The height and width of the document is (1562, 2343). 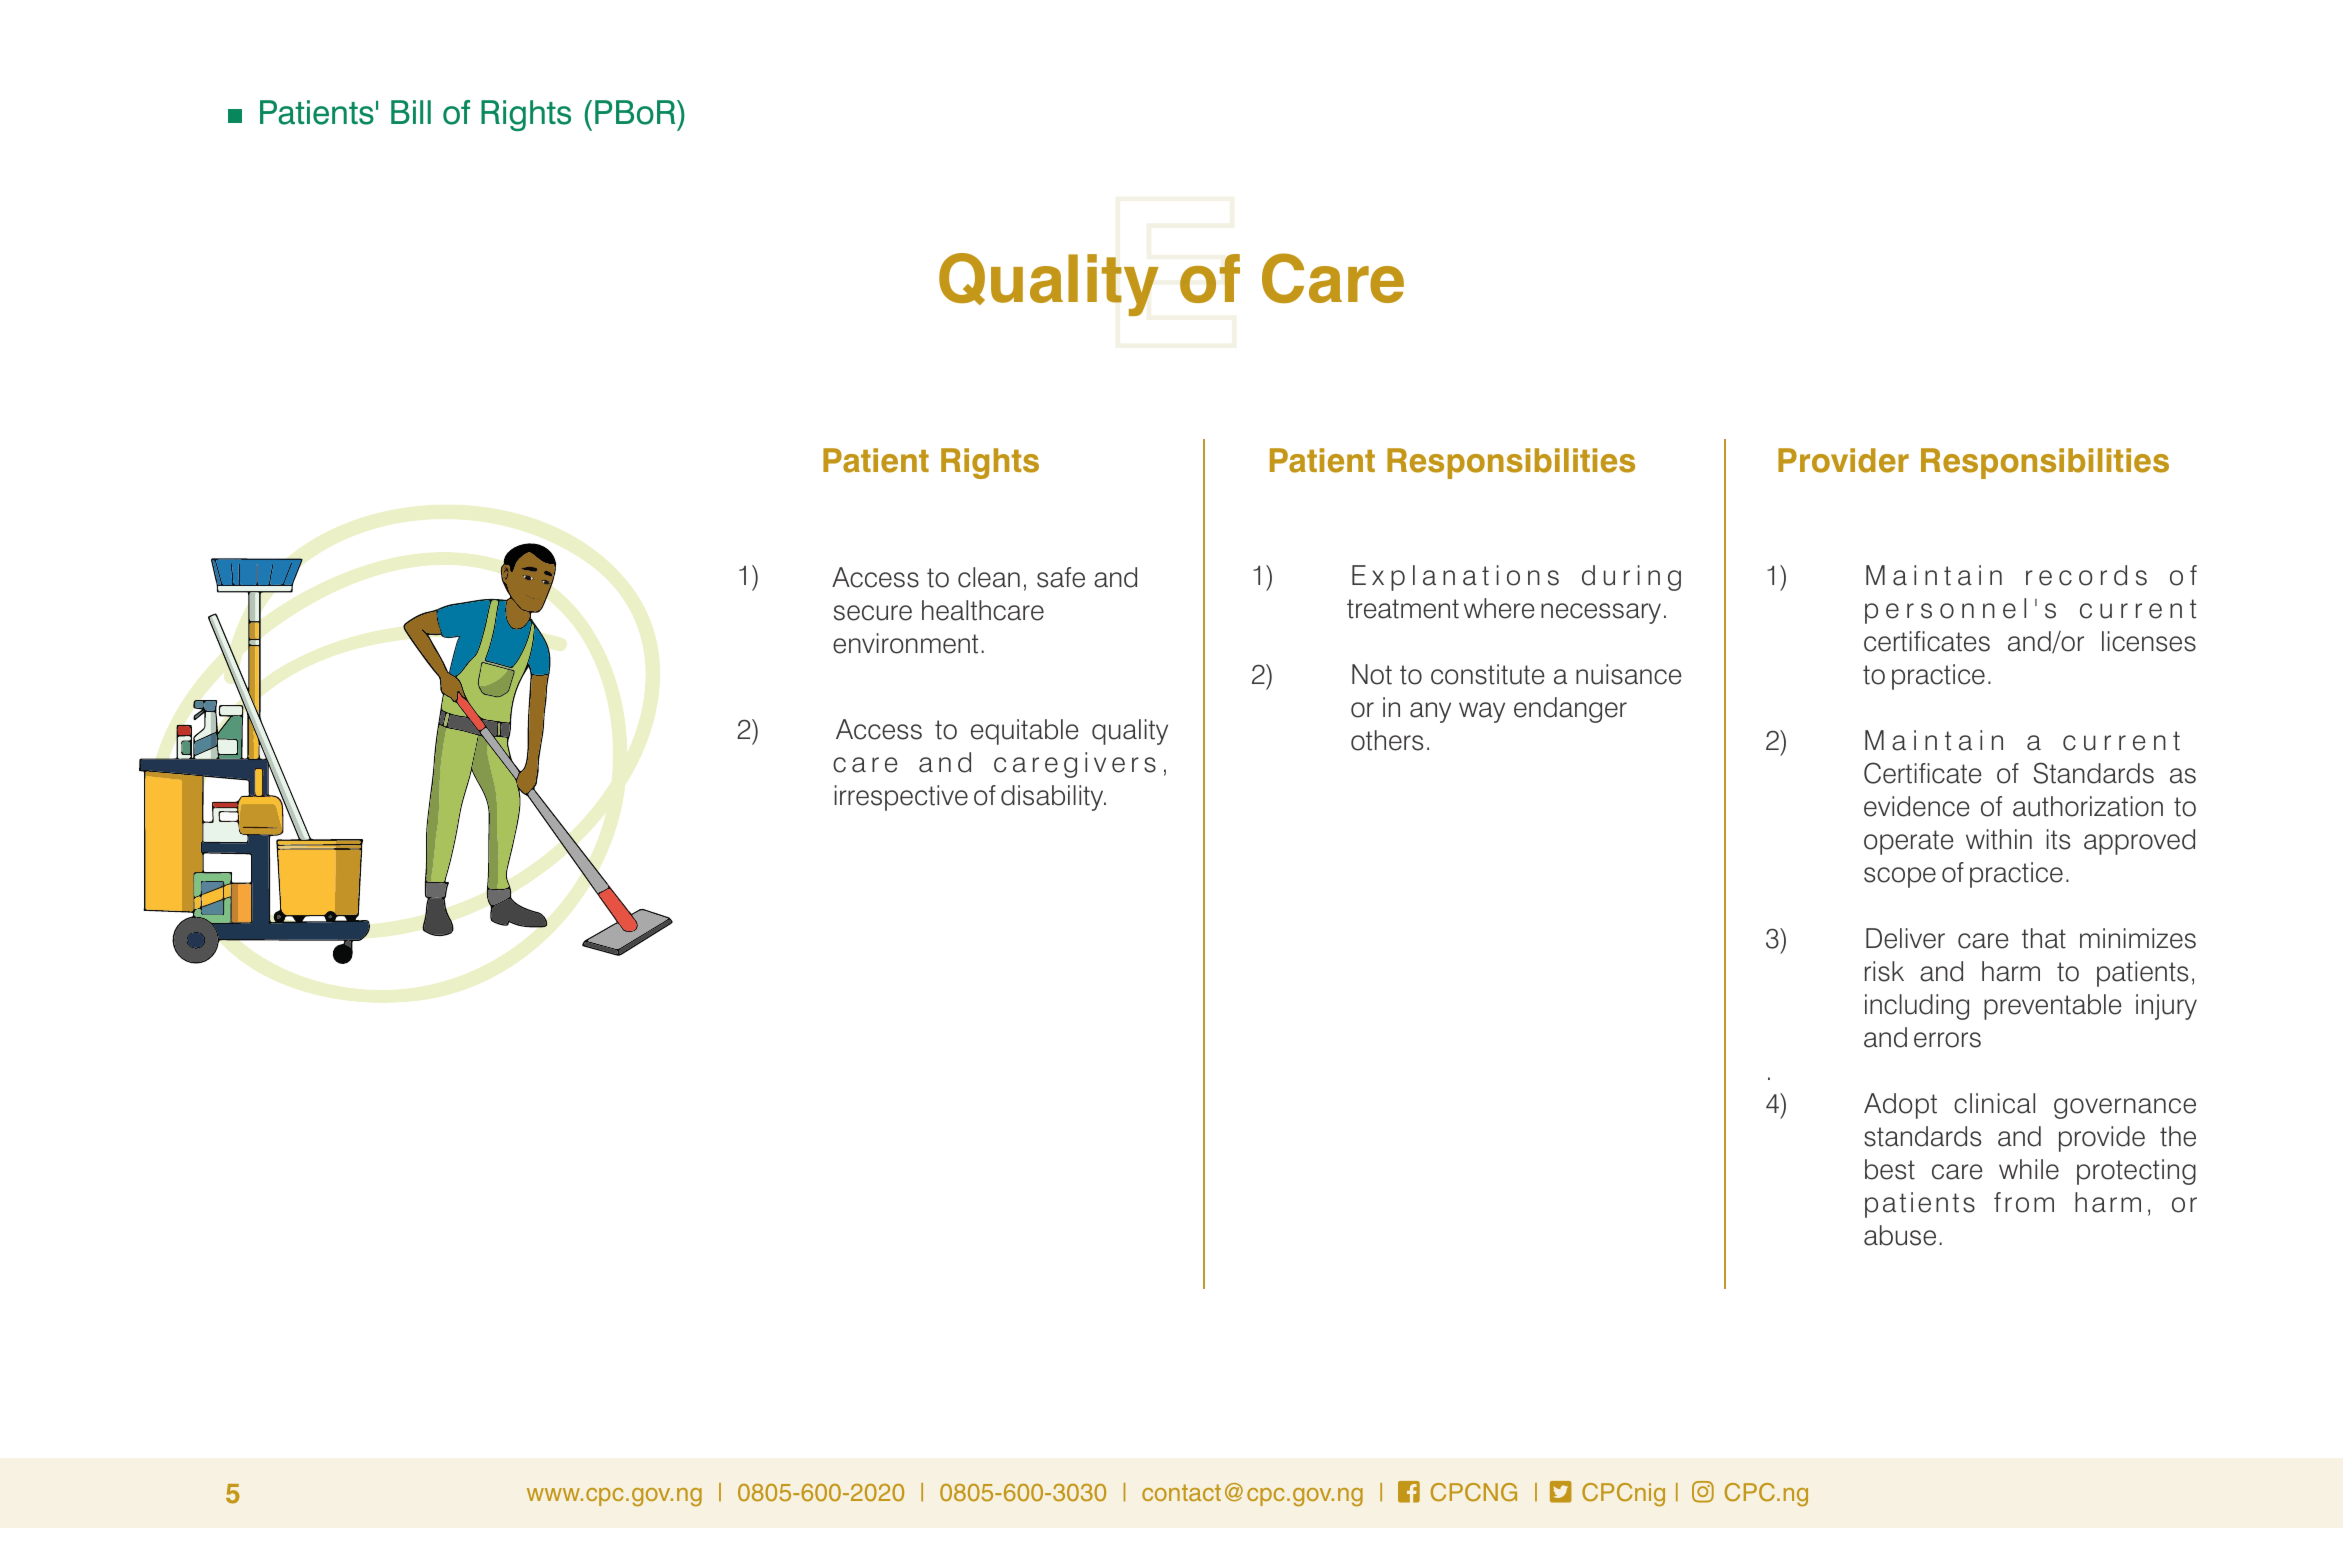 I want to click on disability, so click(x=1053, y=798).
